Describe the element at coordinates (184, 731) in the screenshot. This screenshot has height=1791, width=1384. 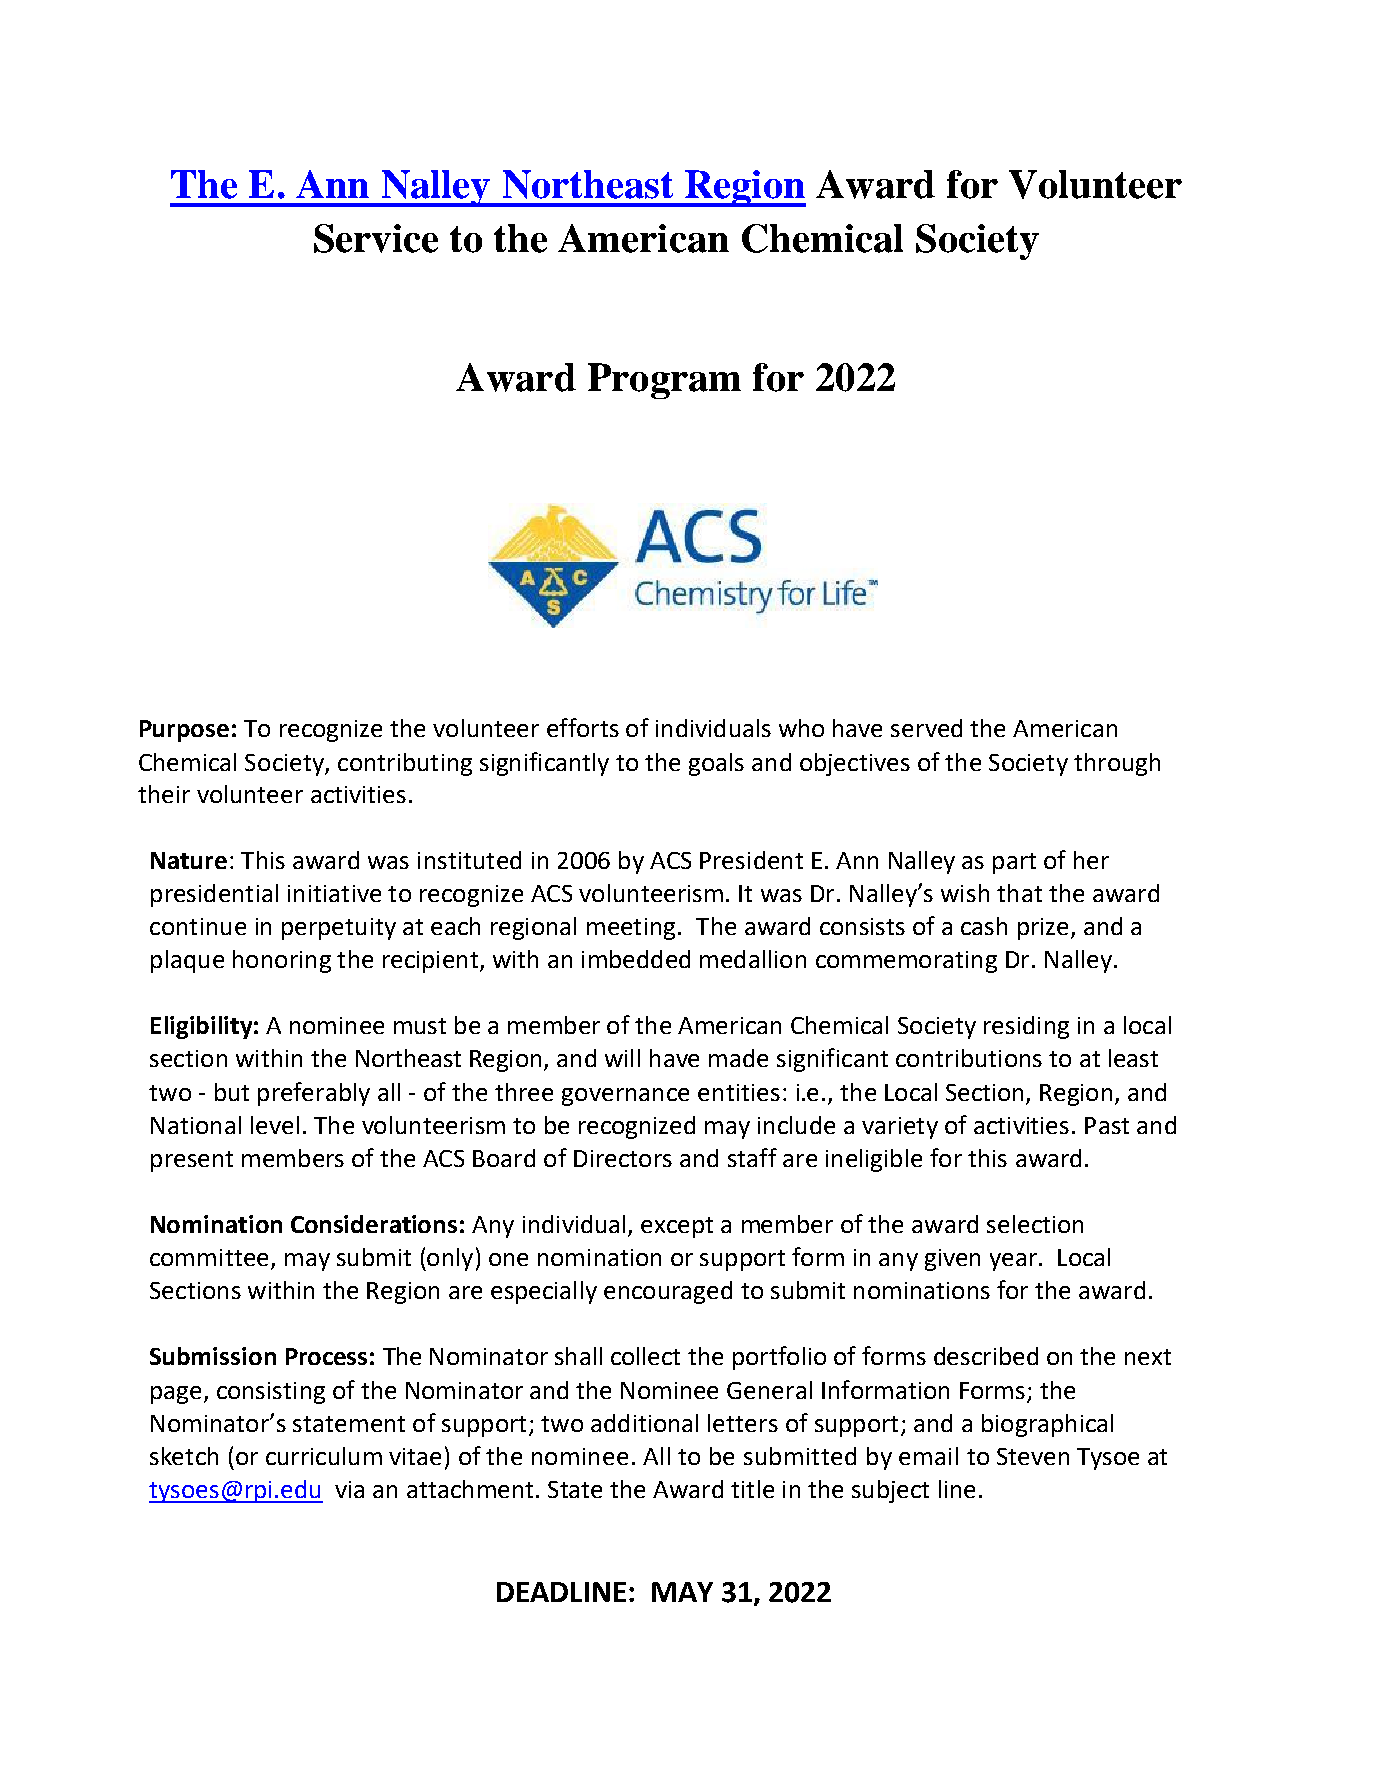
I see `Purpose` at that location.
